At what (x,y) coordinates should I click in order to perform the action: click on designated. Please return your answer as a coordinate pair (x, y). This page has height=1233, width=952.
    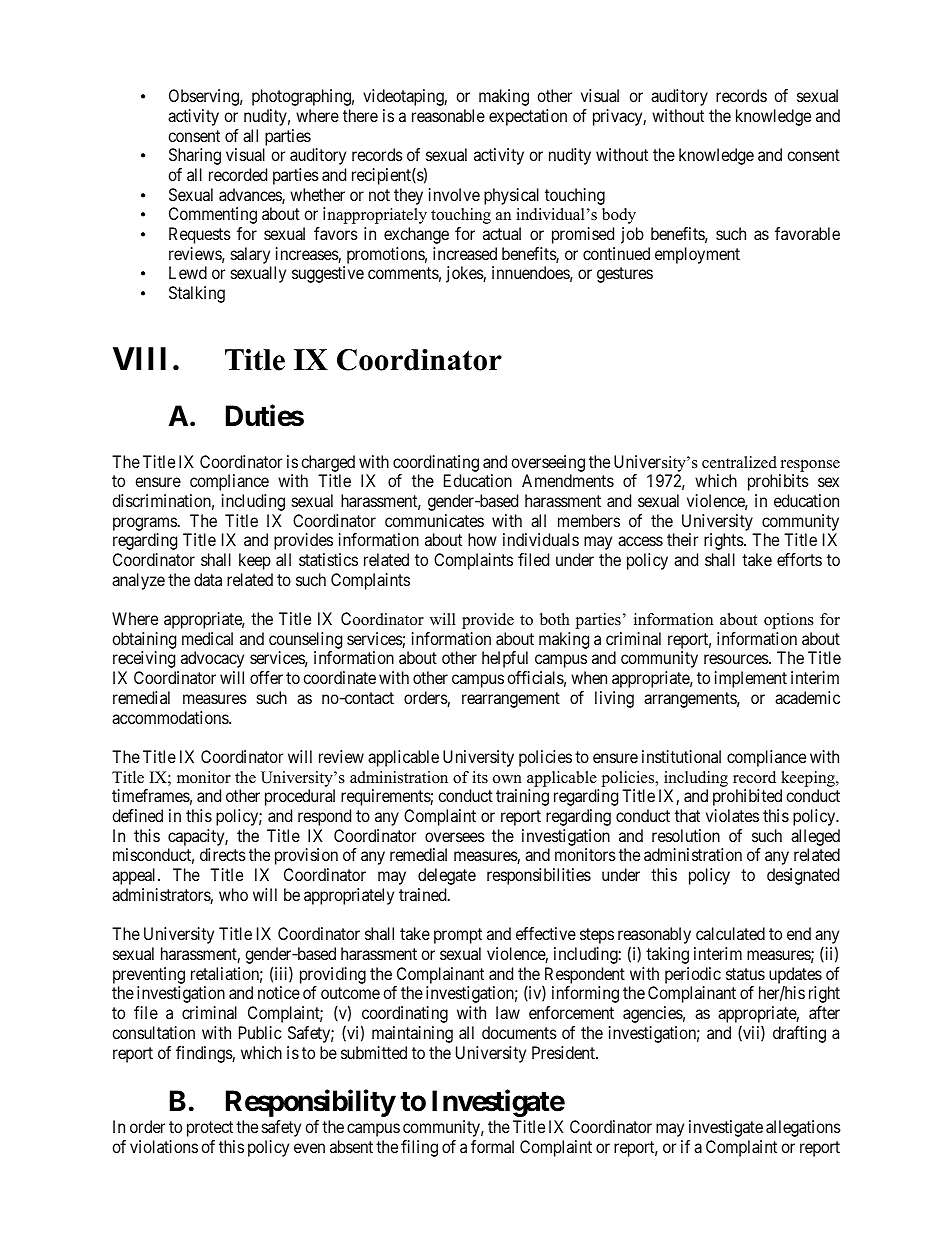
    Looking at the image, I should click on (803, 876).
